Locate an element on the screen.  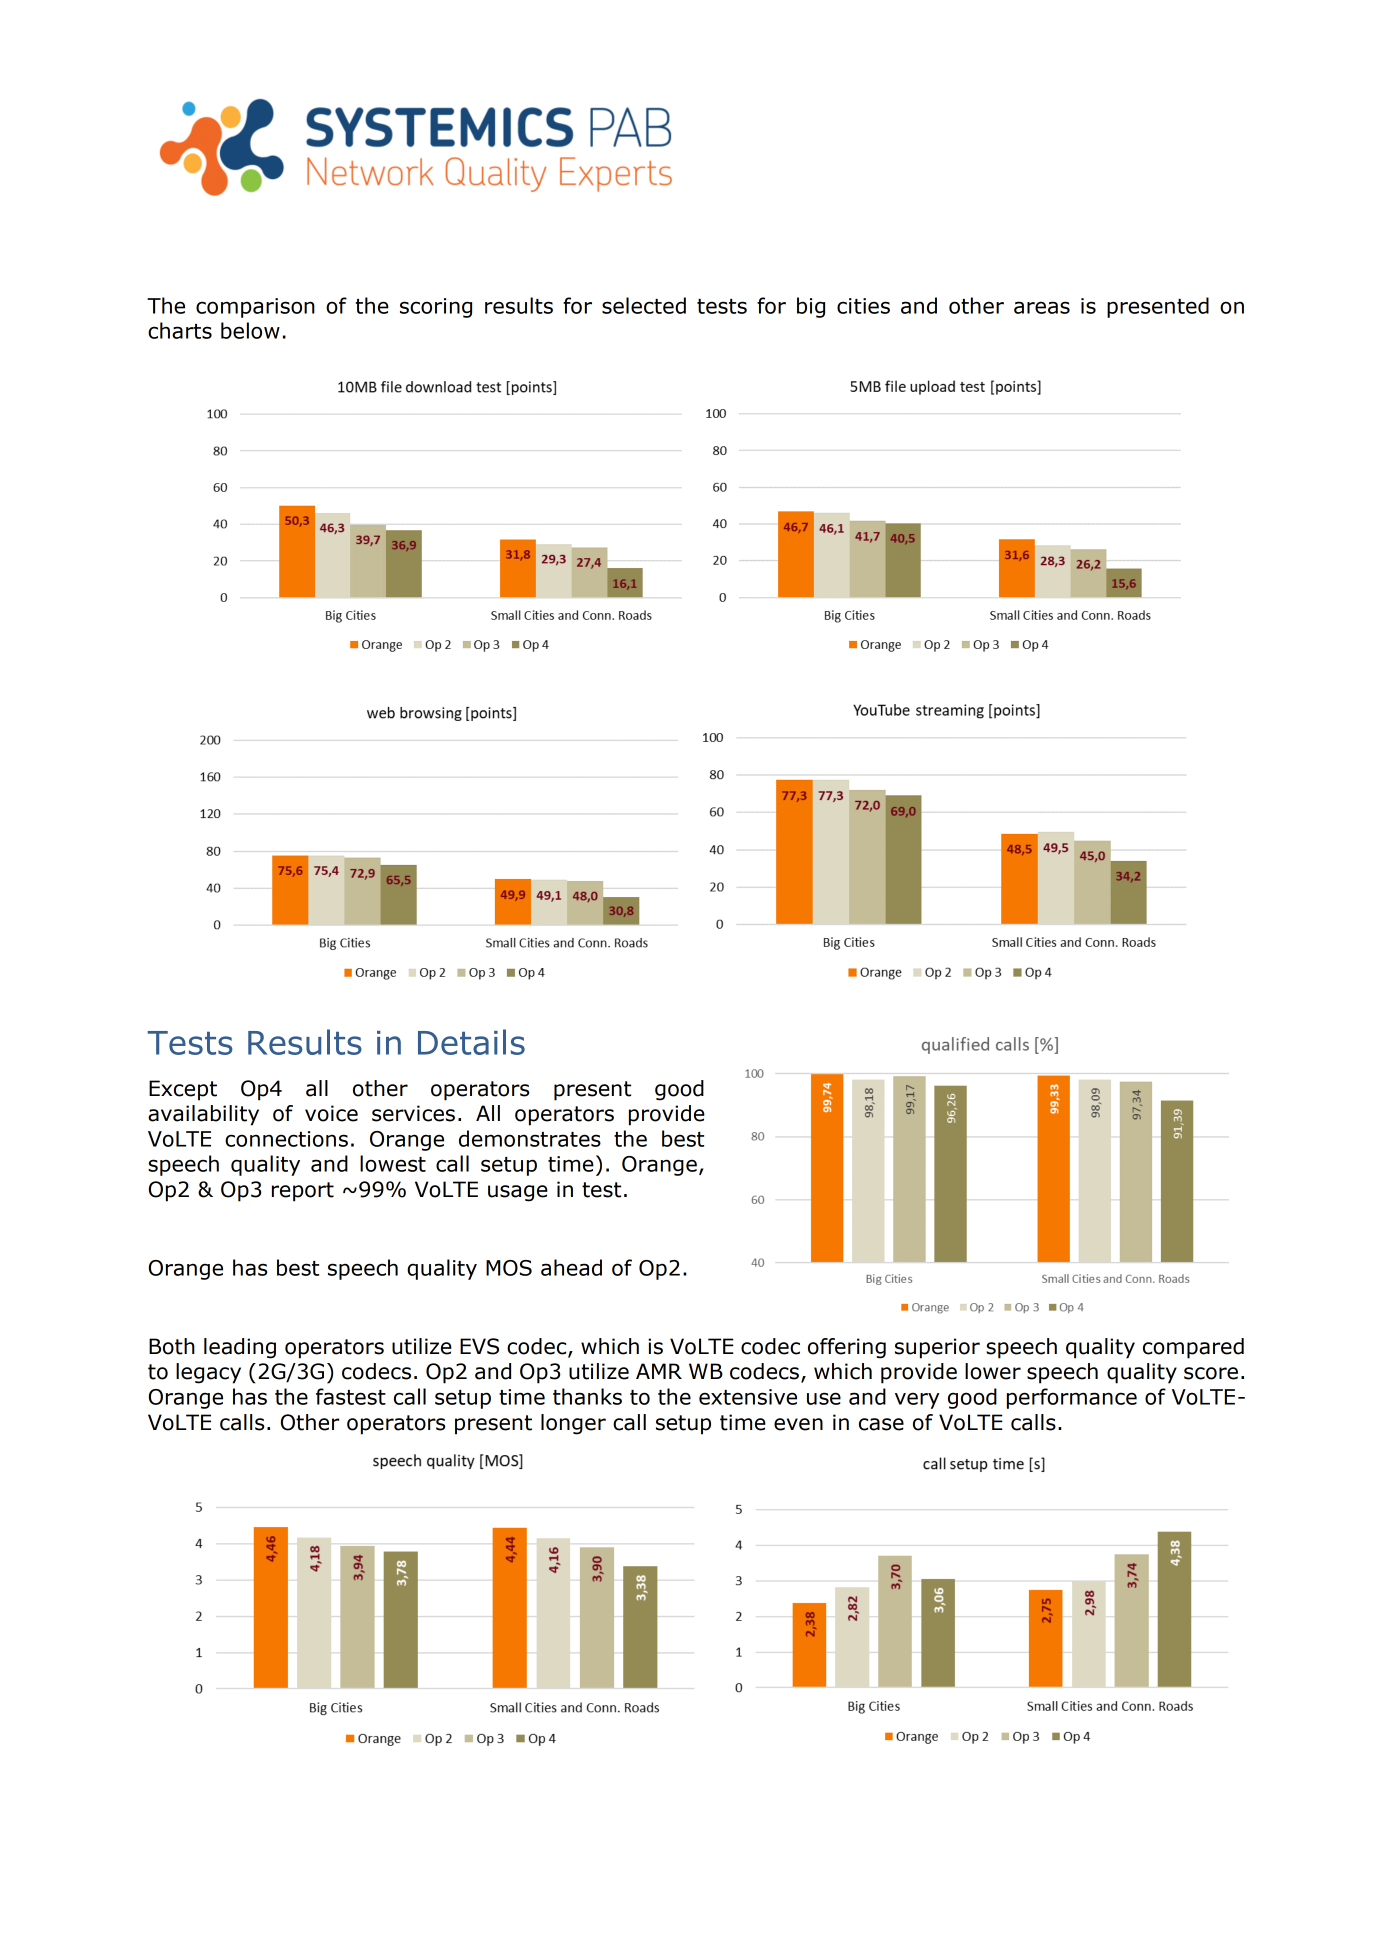
demonstrates is located at coordinates (530, 1138).
